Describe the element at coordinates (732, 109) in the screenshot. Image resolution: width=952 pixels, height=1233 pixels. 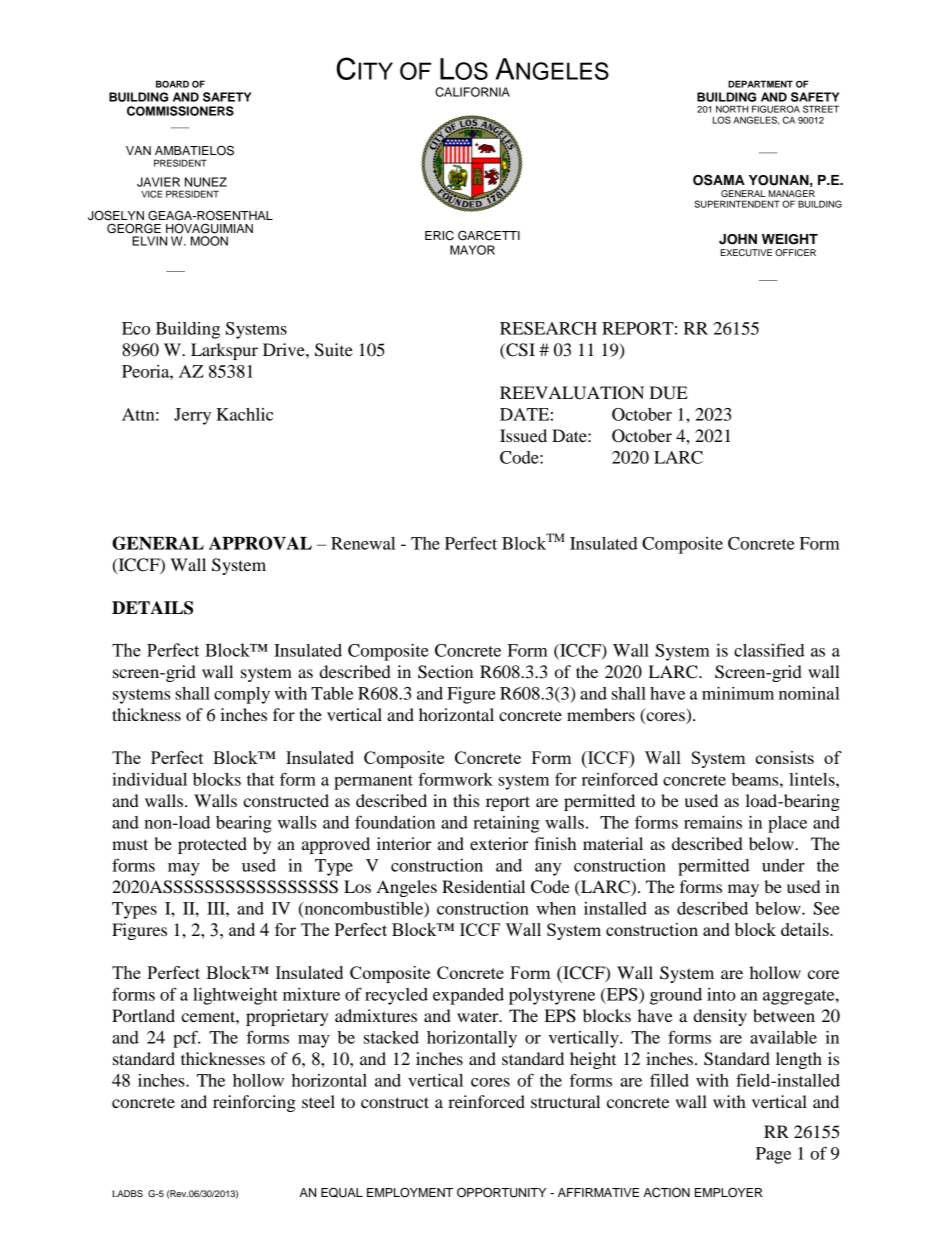
I see `NORTH` at that location.
